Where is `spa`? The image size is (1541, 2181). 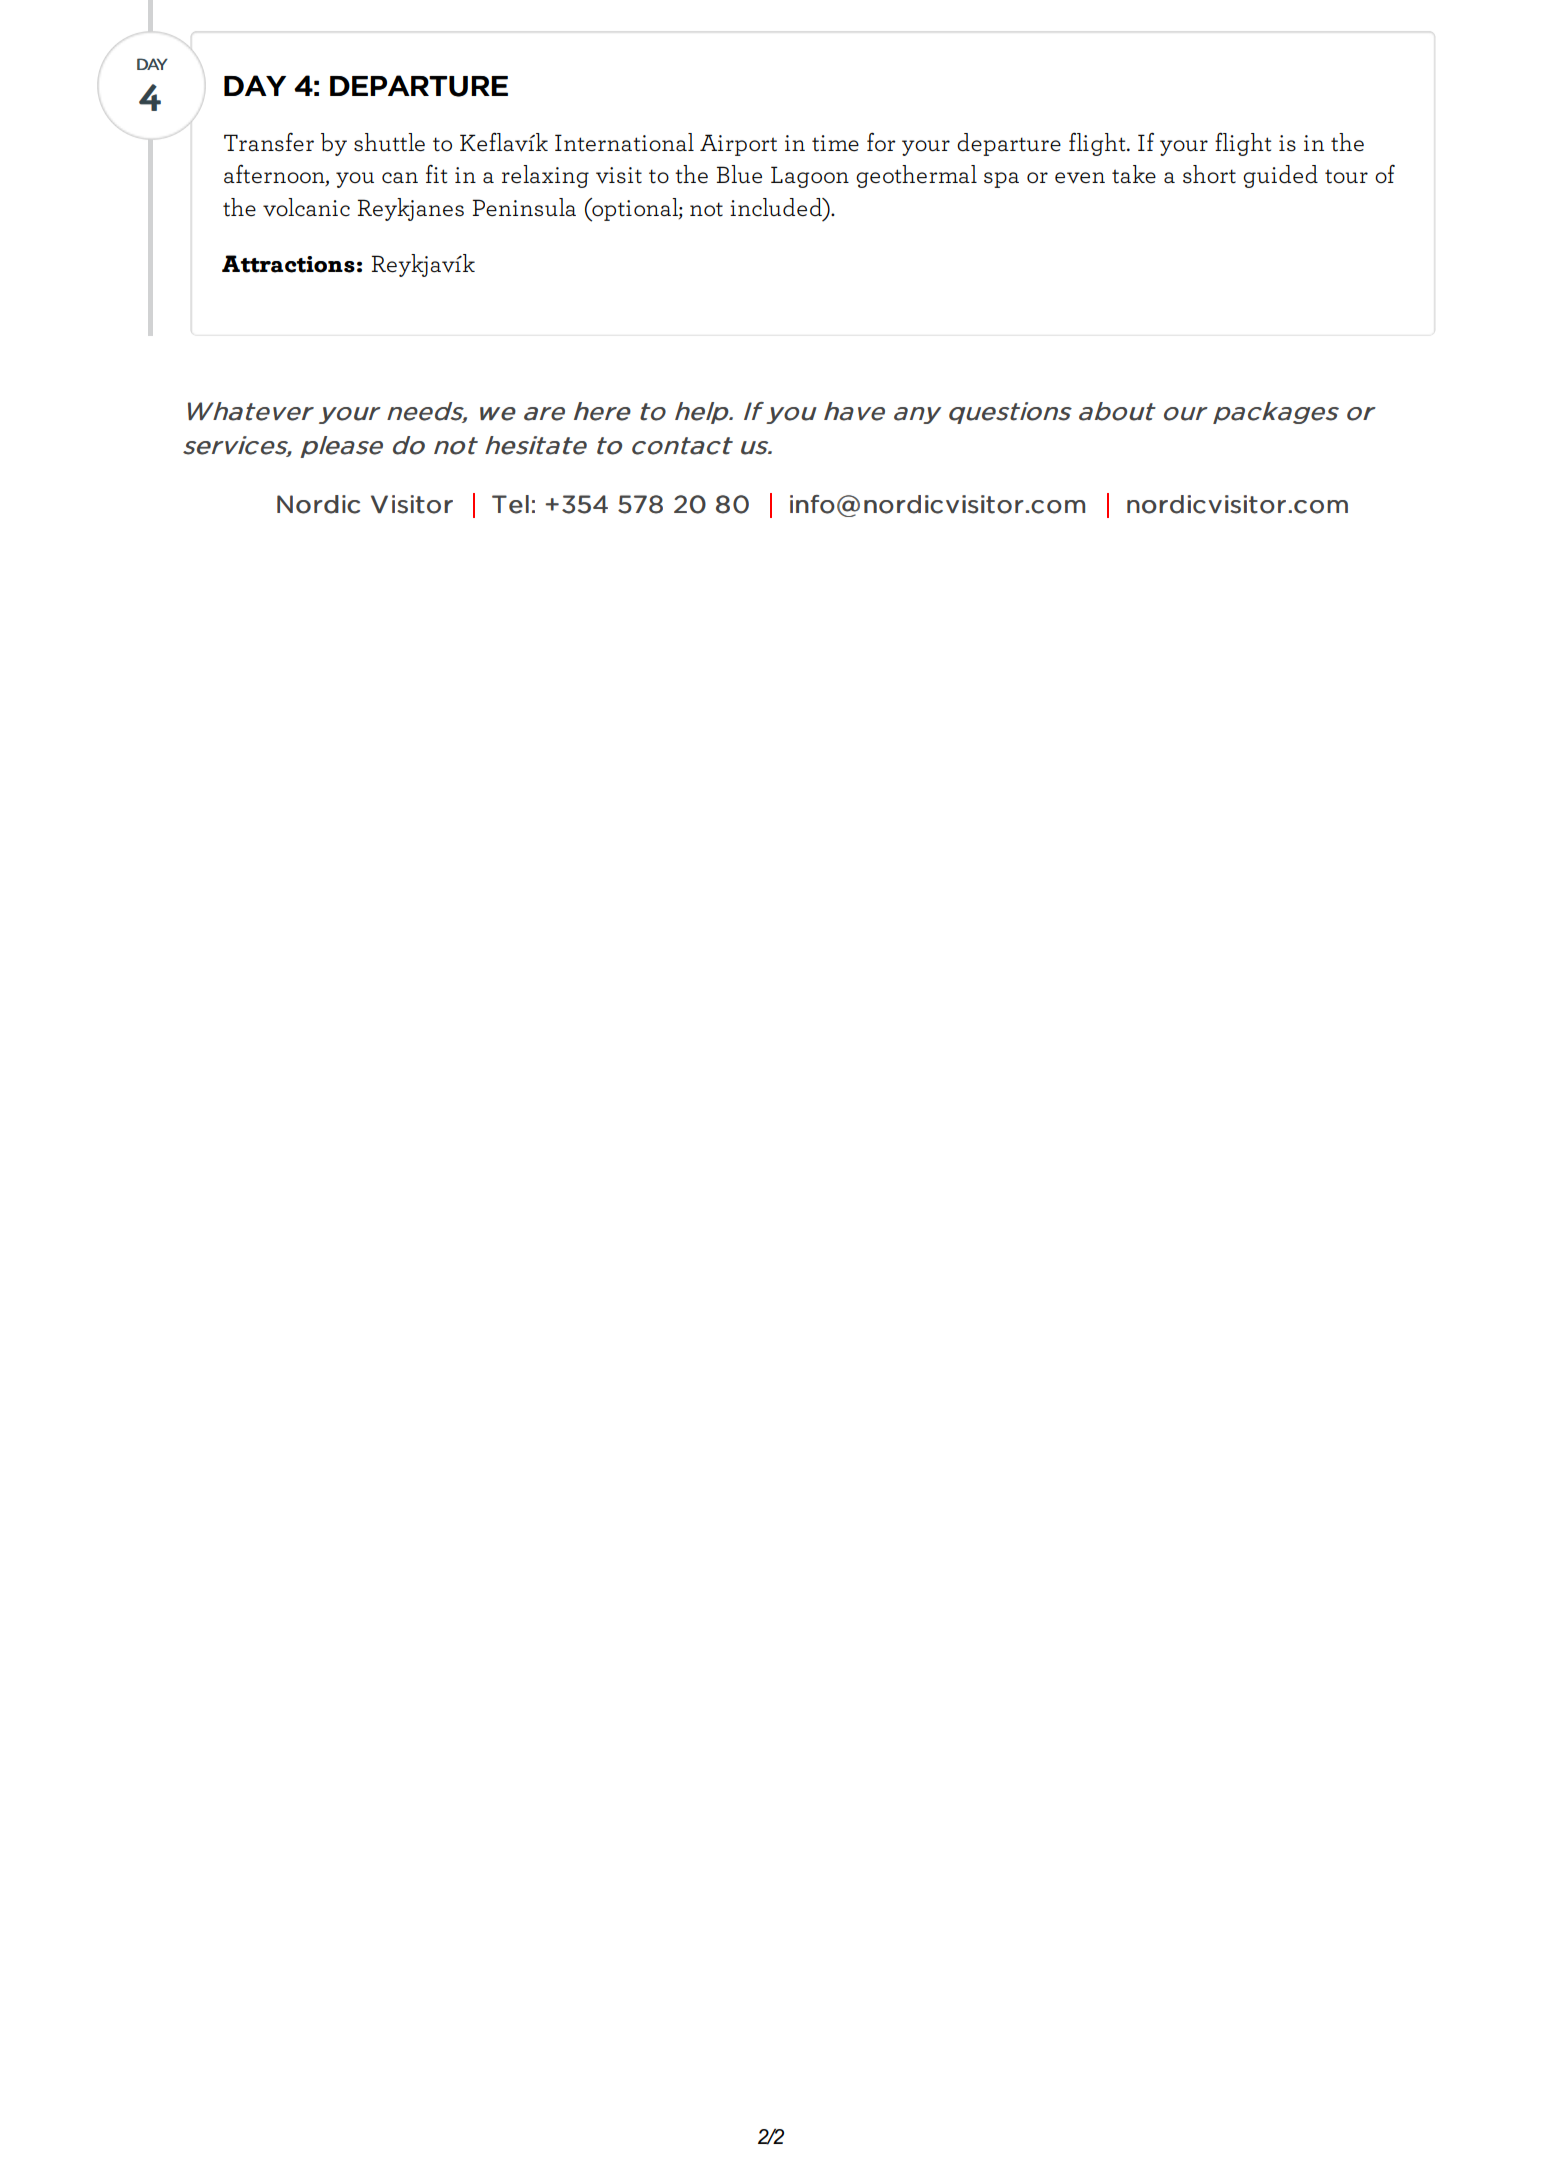 spa is located at coordinates (1001, 180).
